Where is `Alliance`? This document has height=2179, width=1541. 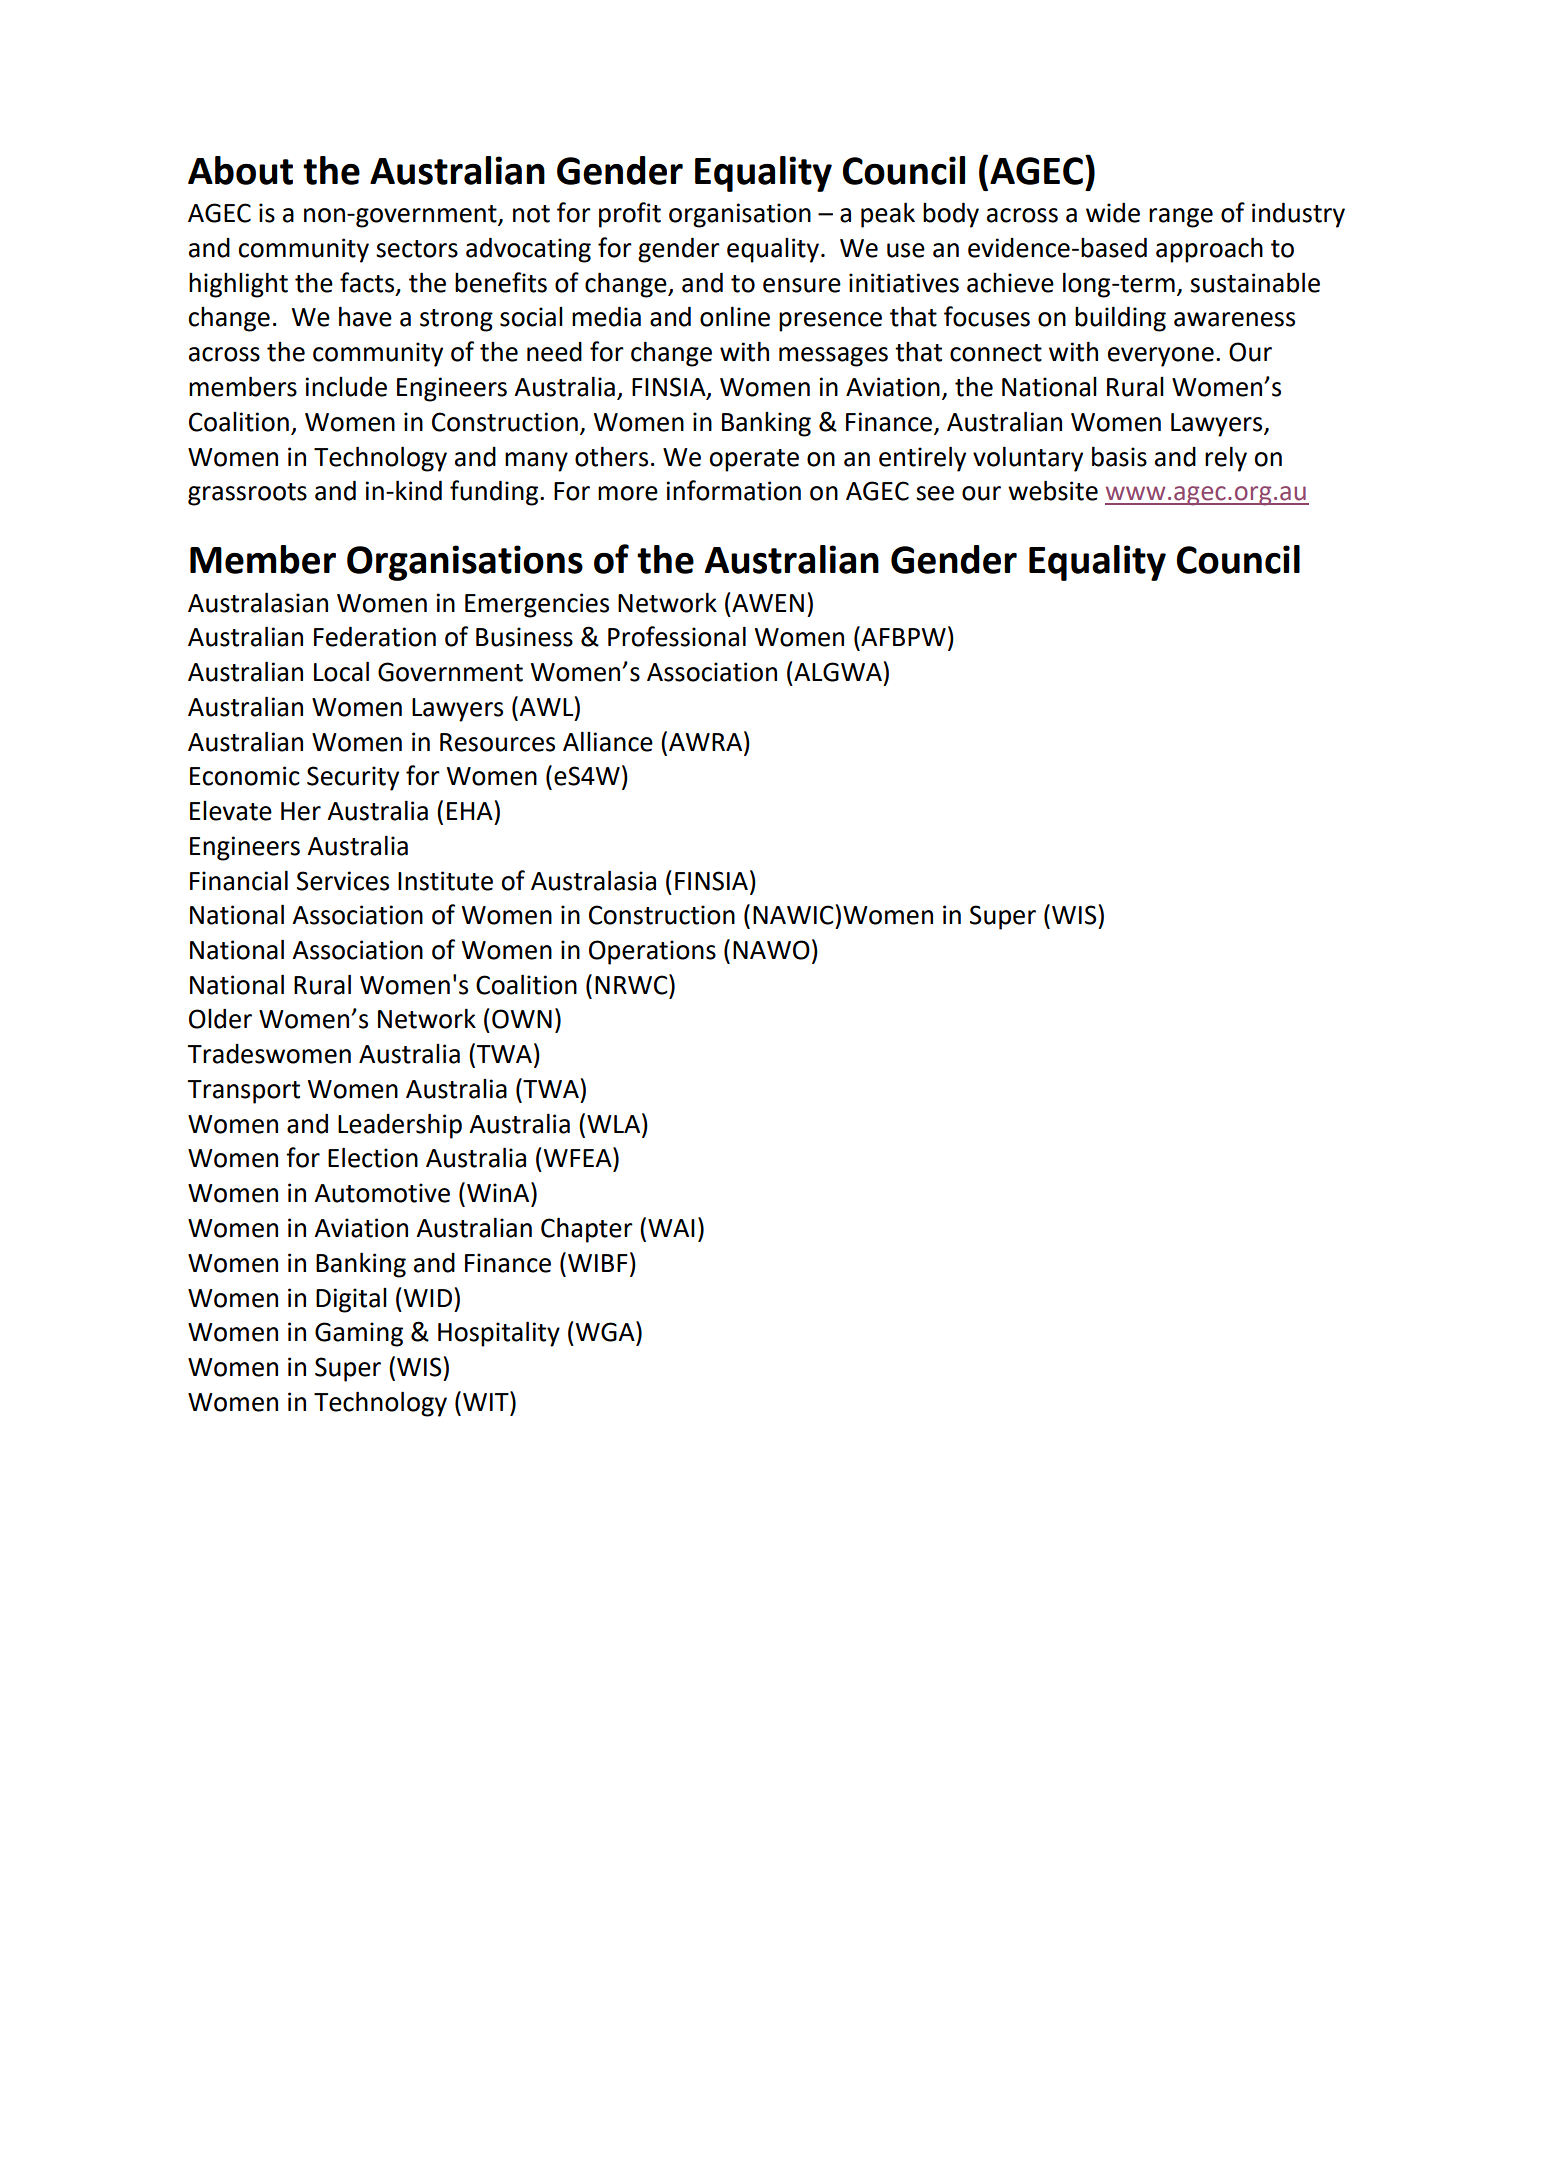
Alliance is located at coordinates (608, 741).
